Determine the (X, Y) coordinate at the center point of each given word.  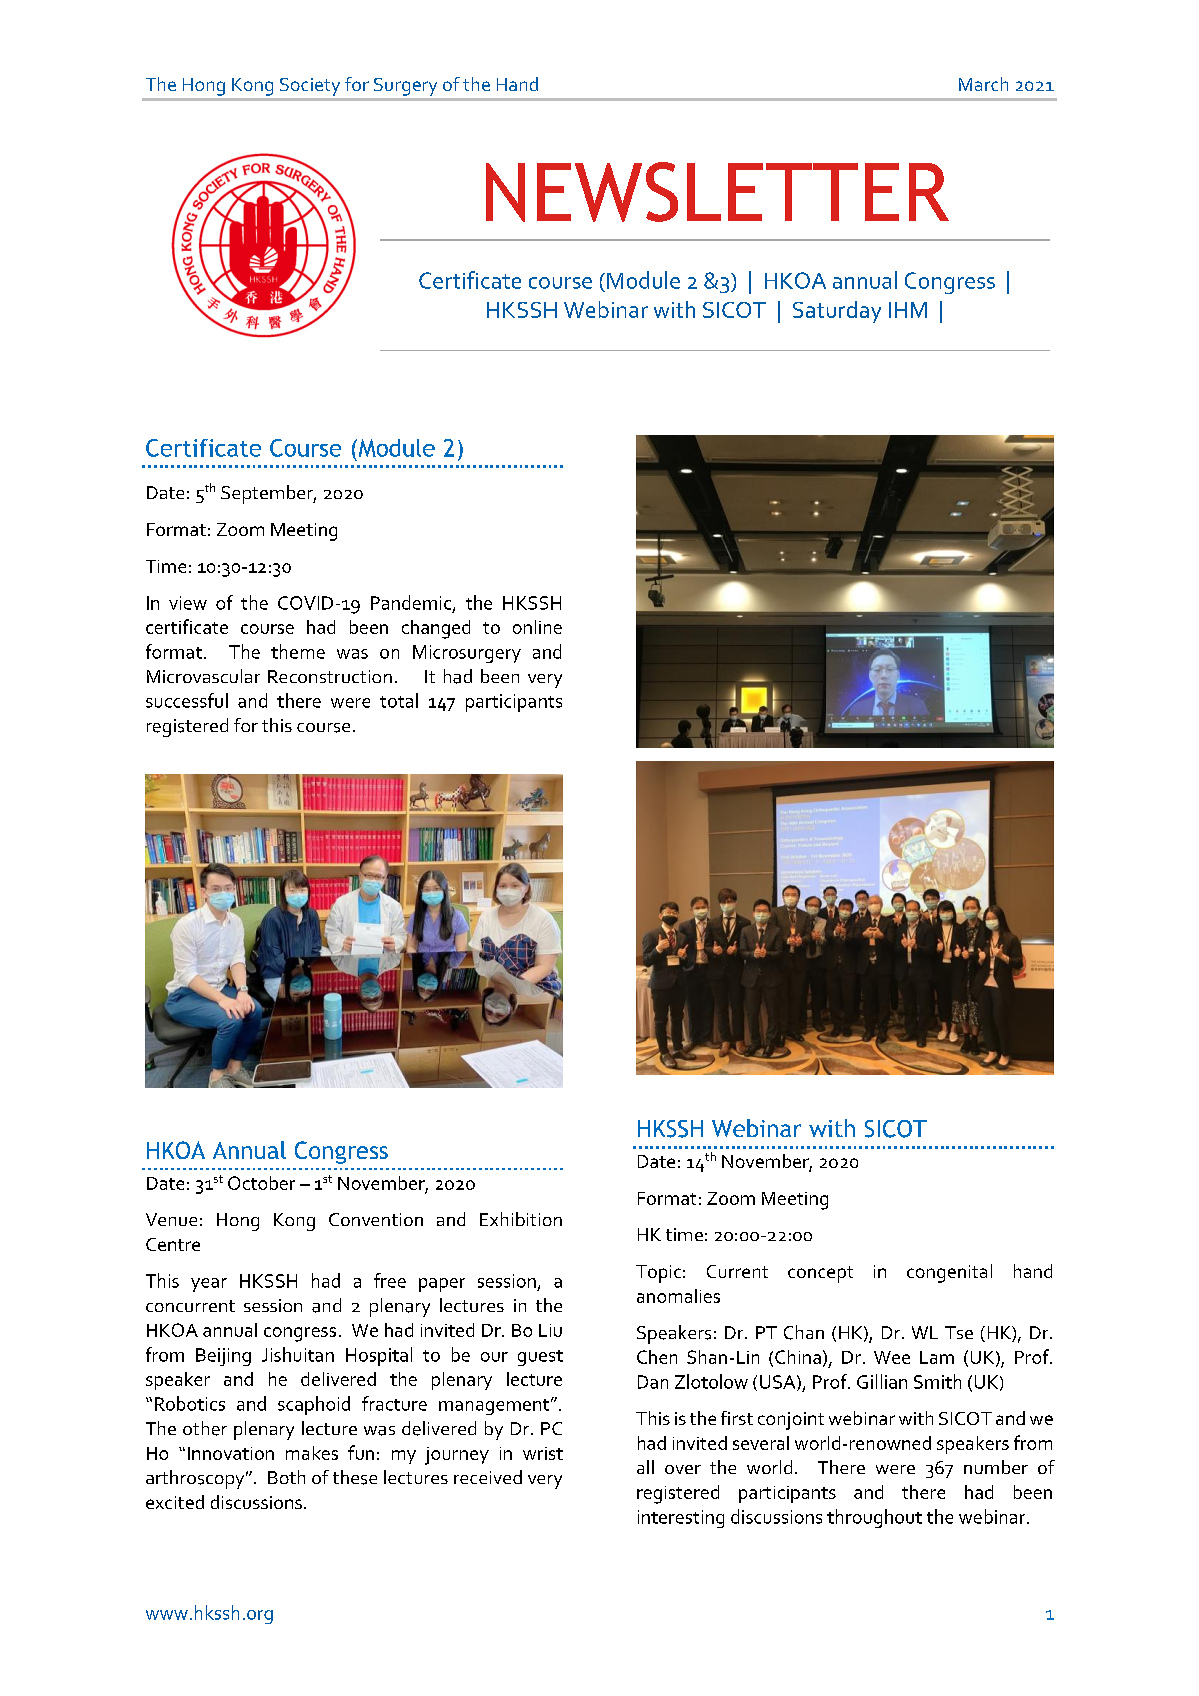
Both (286, 1477)
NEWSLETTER (717, 192)
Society (310, 87)
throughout (874, 1518)
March (983, 84)
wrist (543, 1453)
